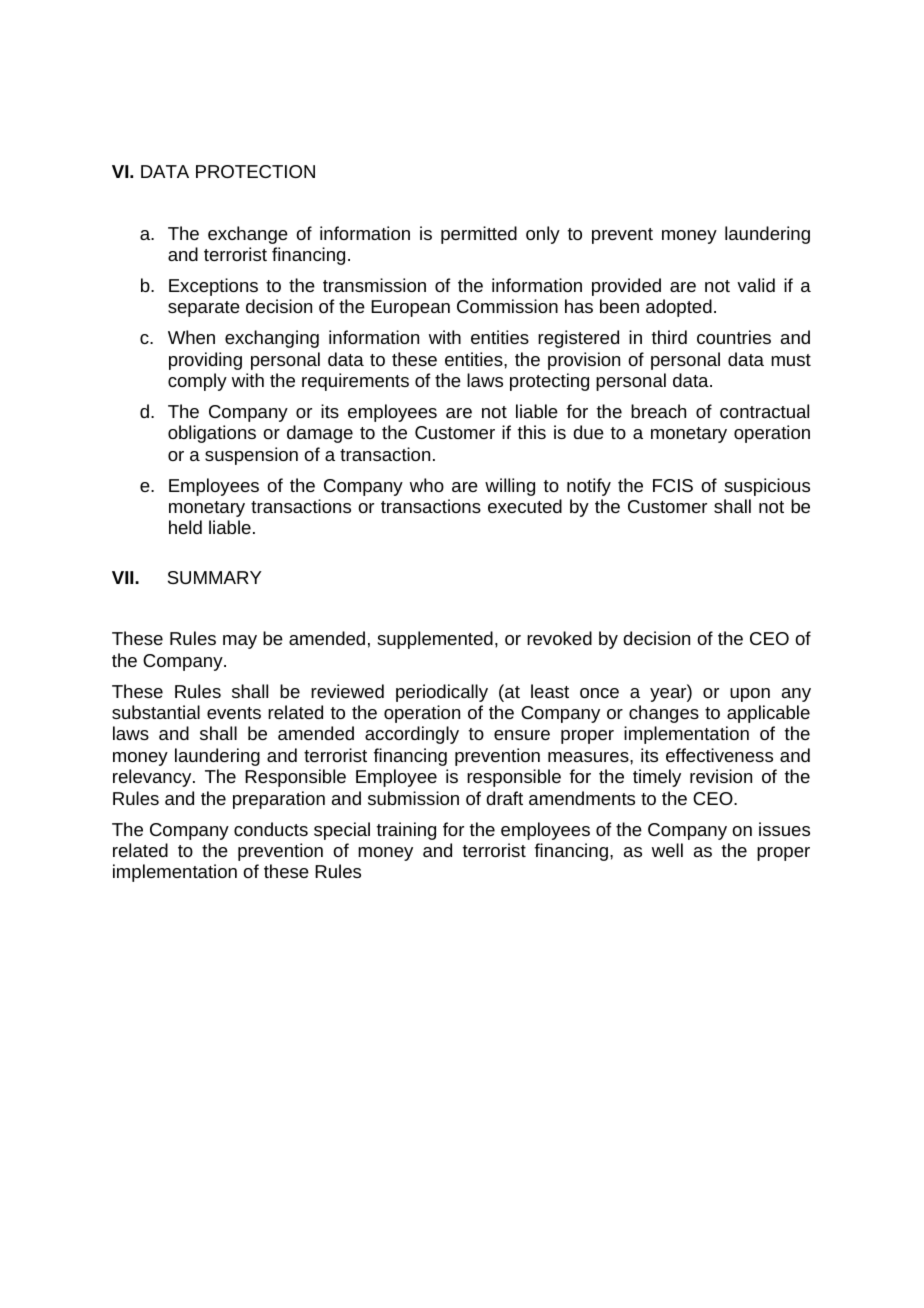  What do you see at coordinates (667, 850) in the screenshot?
I see `well` at bounding box center [667, 850].
